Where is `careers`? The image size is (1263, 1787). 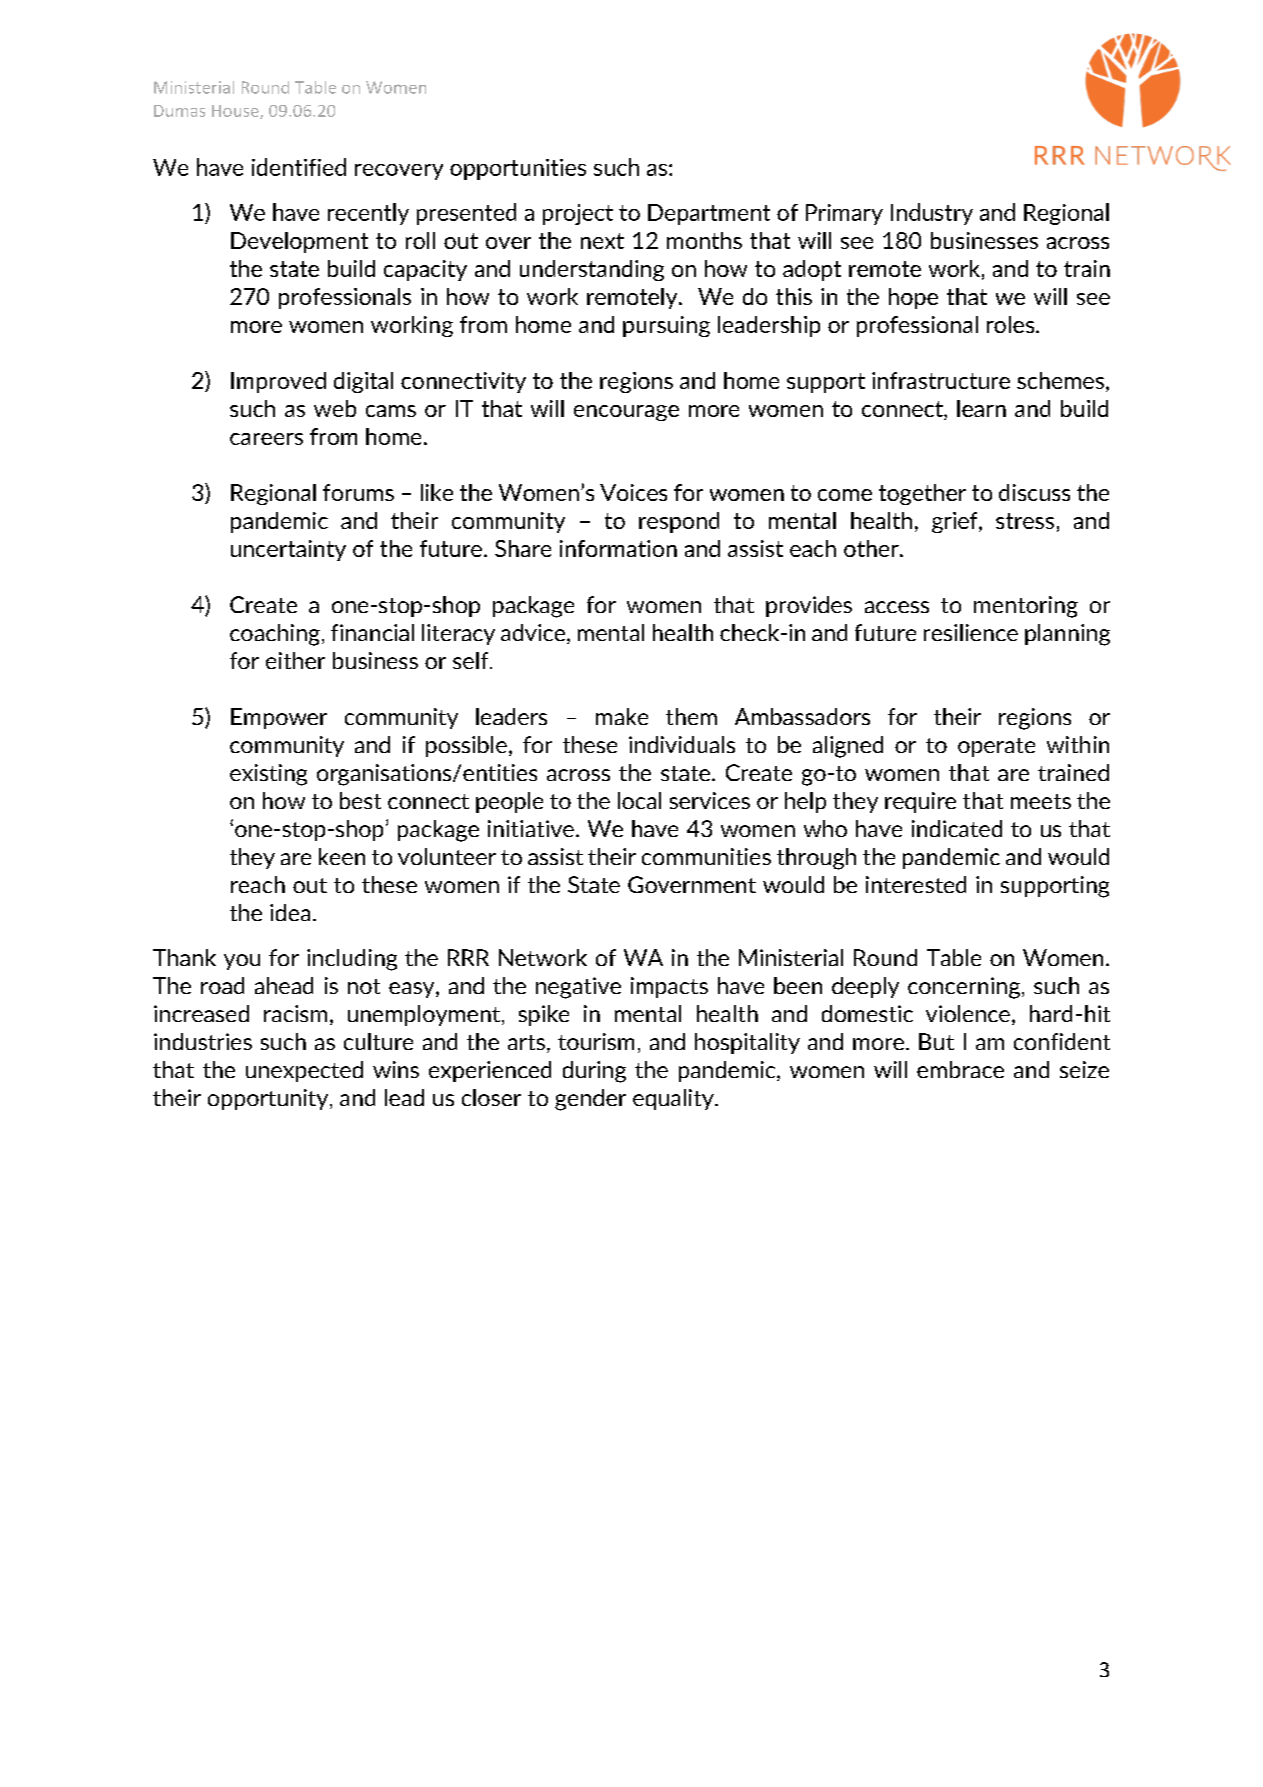
careers is located at coordinates (266, 439).
